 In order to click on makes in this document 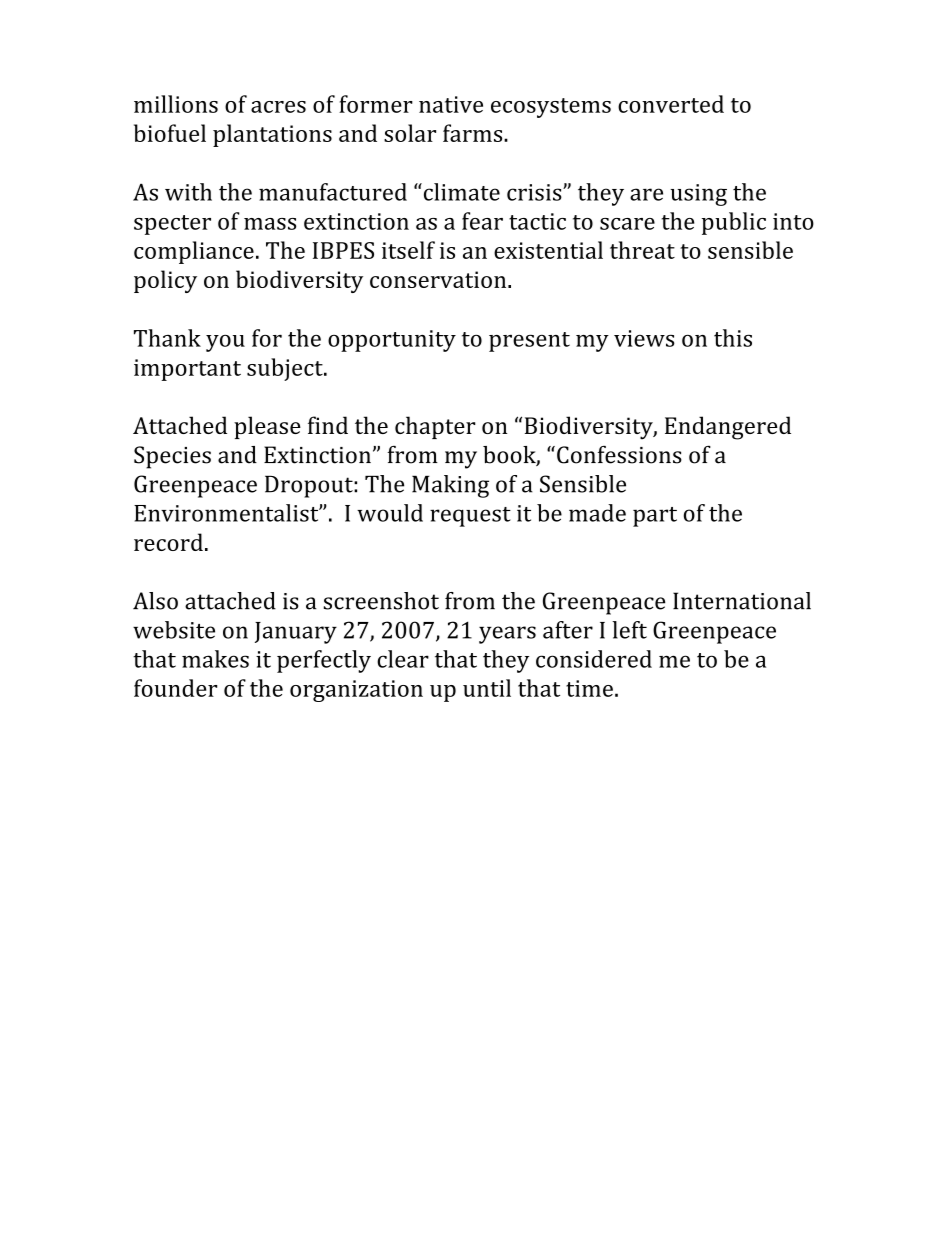, I will do `click(215, 659)`.
